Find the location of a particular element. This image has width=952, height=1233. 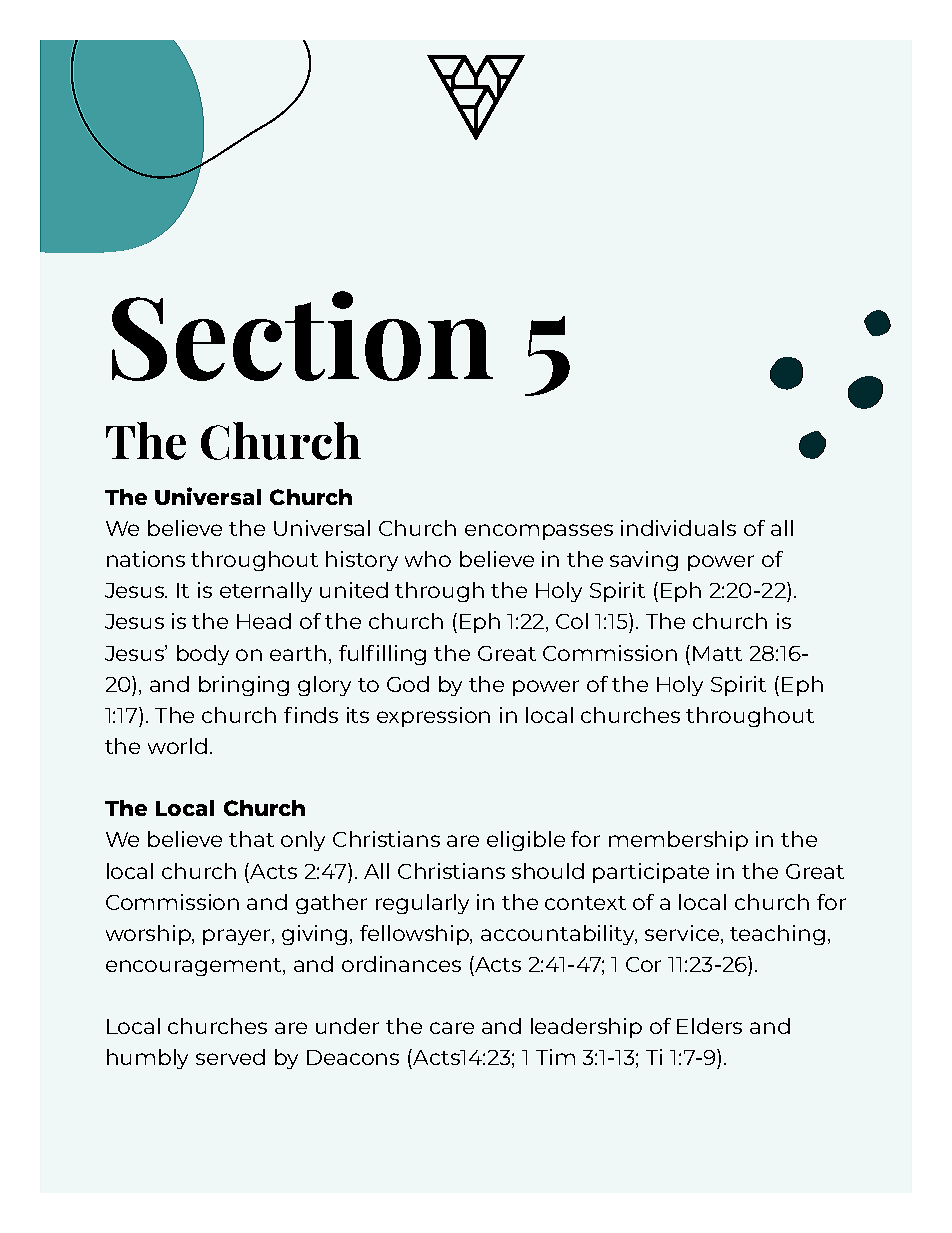

expression is located at coordinates (433, 717).
